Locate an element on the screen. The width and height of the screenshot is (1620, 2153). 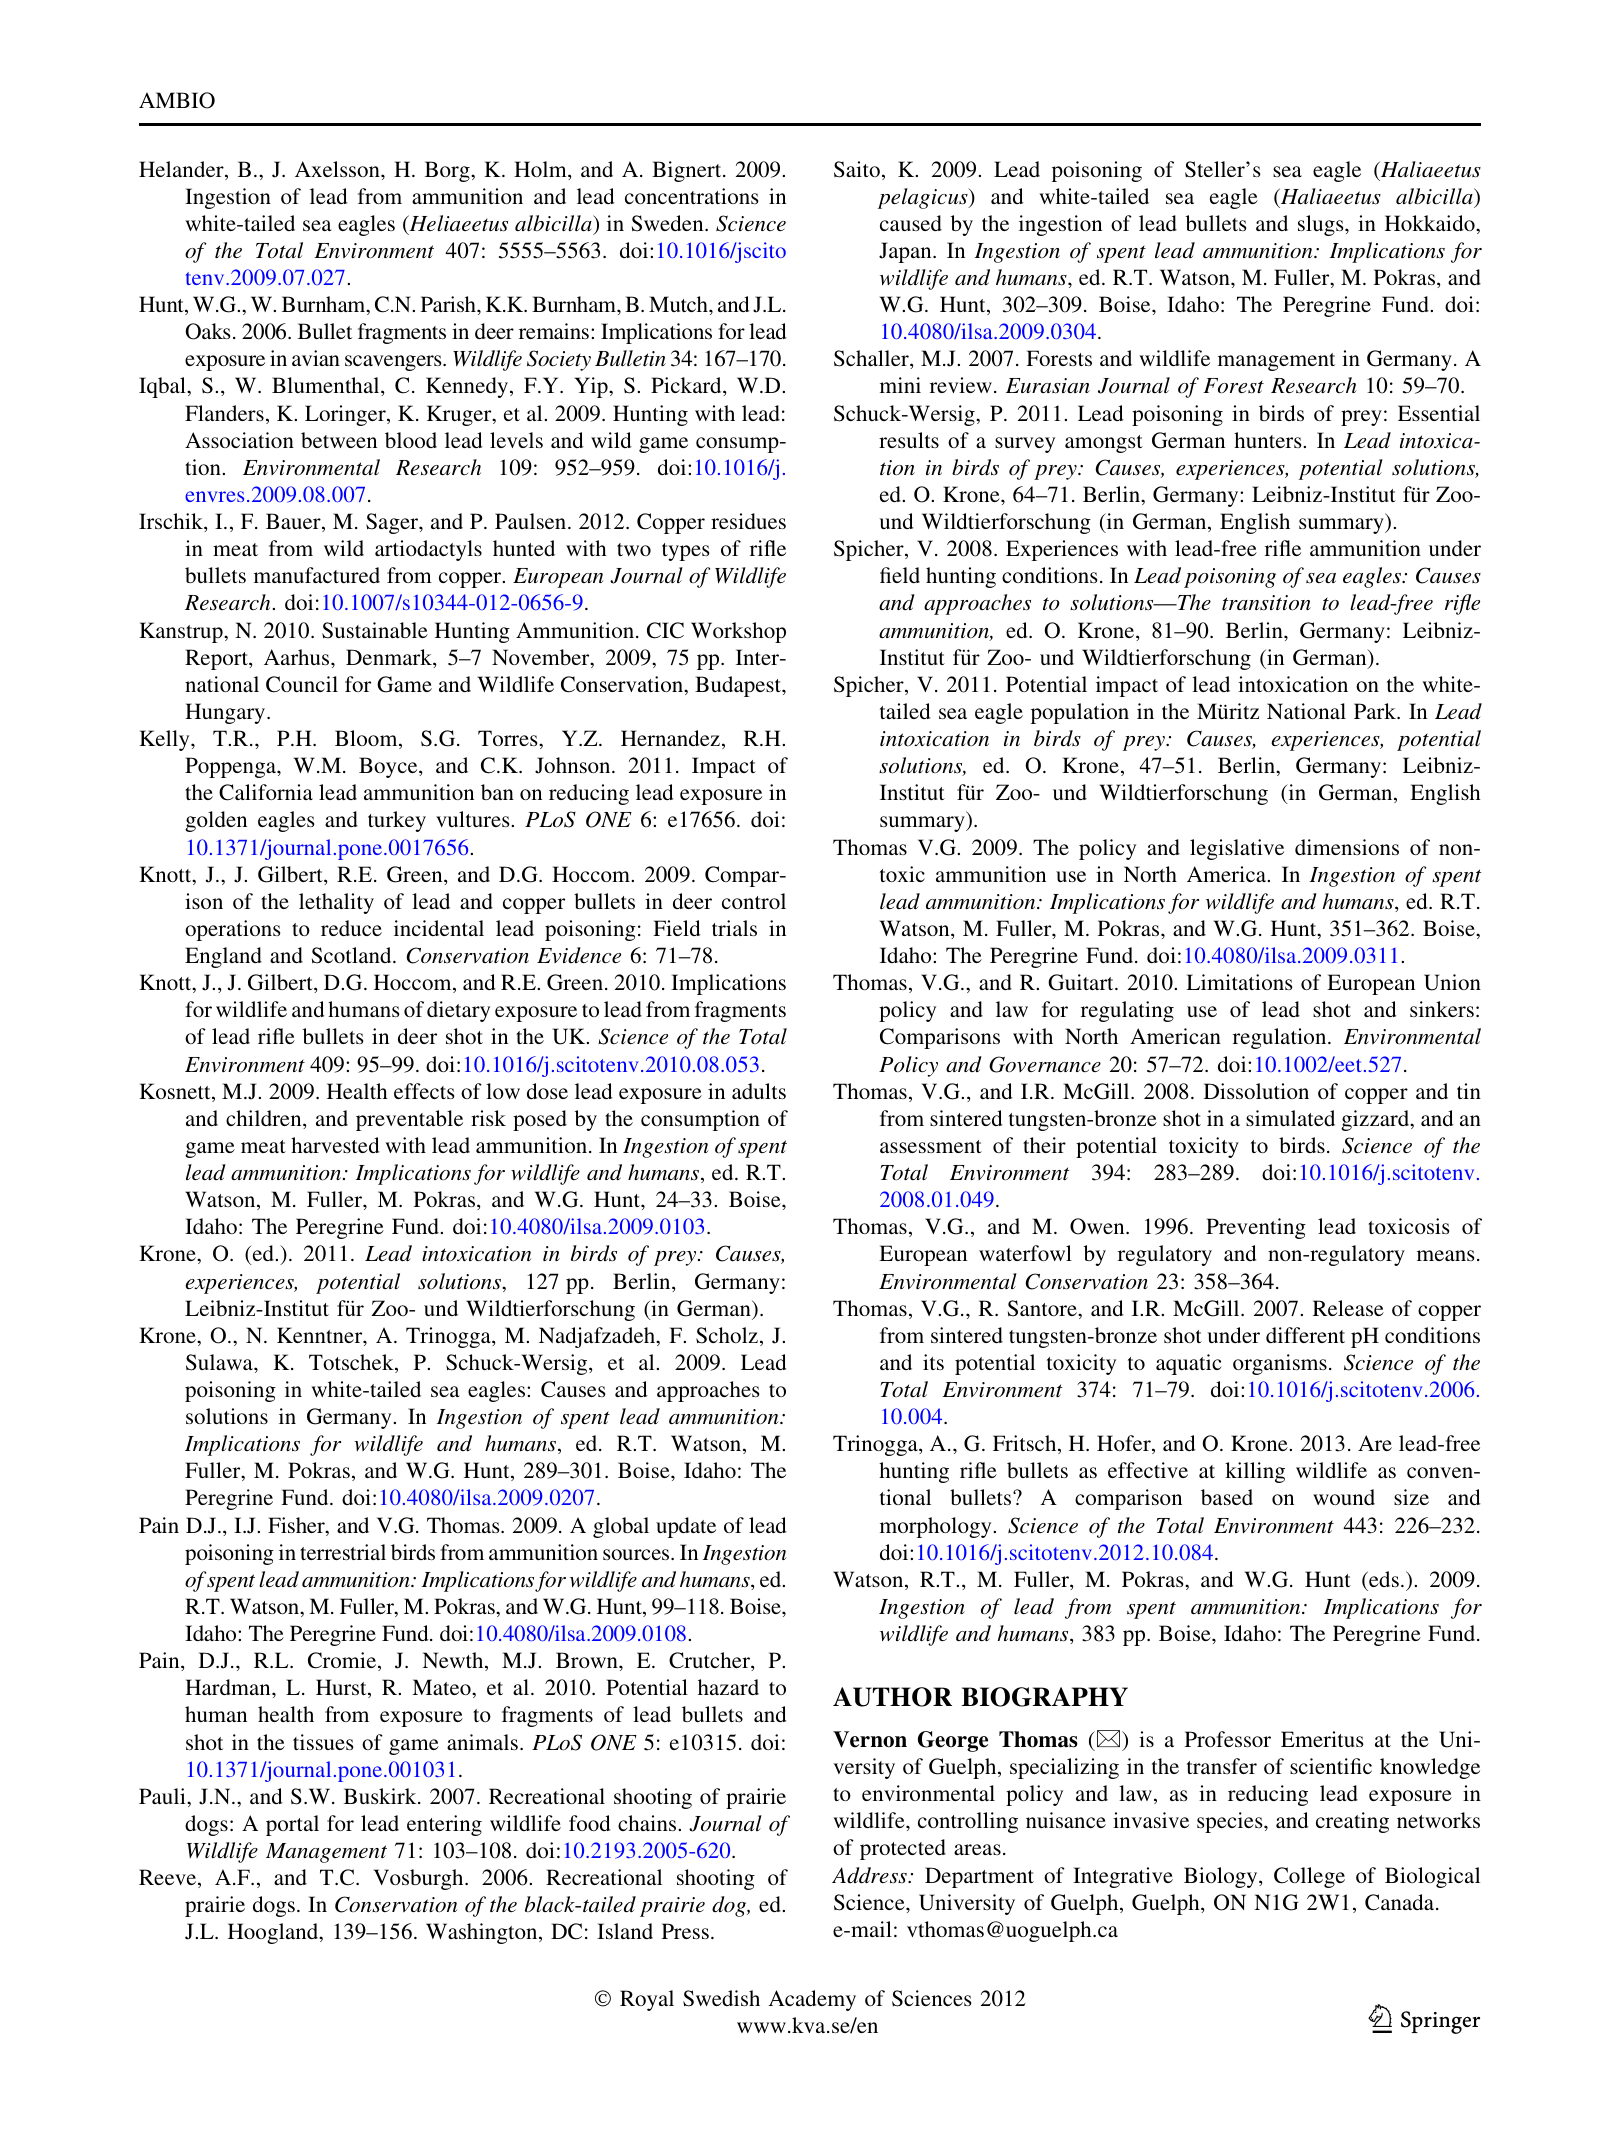
slugs is located at coordinates (1322, 225).
